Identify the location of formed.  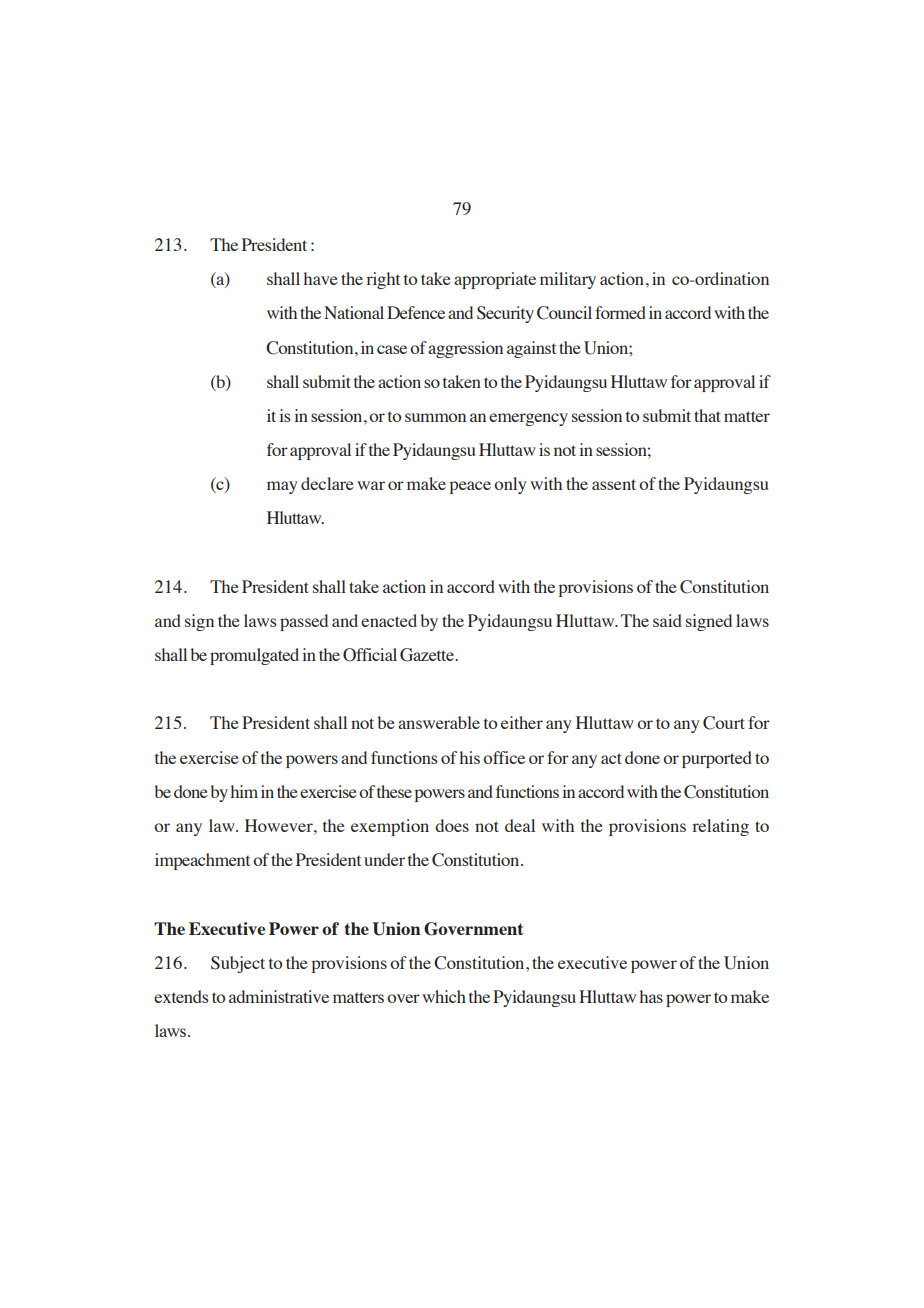
(620, 312).
